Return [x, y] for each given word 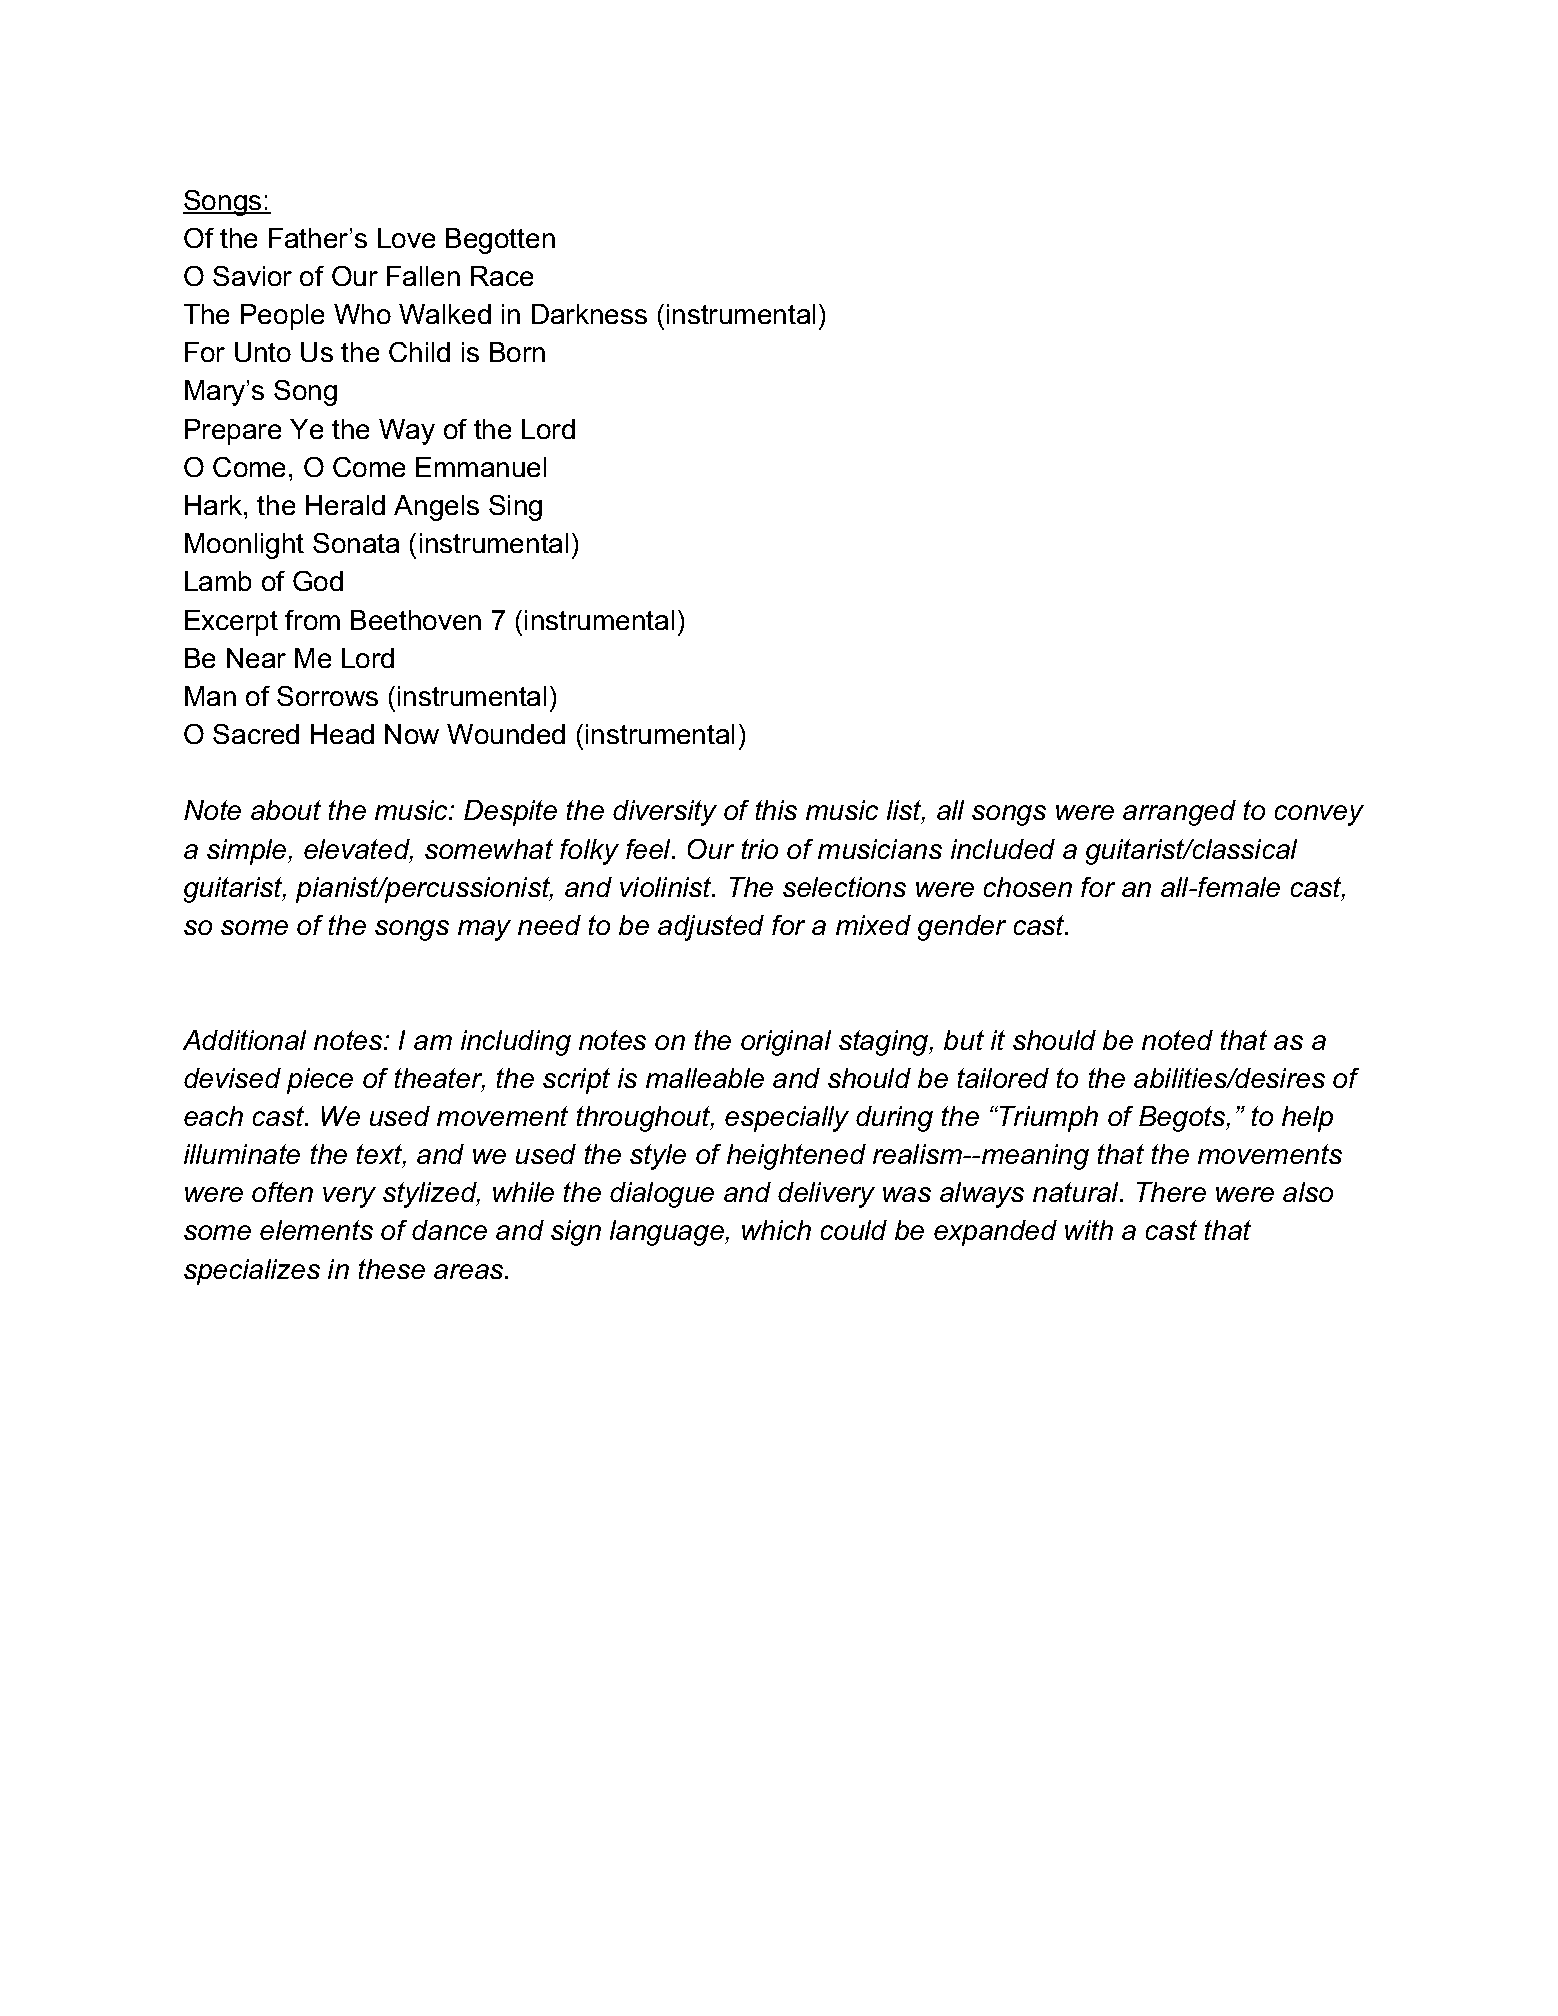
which [776, 1230]
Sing [515, 508]
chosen [1028, 887]
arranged [1179, 813]
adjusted [711, 928]
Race [502, 276]
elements [316, 1230]
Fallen [423, 276]
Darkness [589, 314]
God [318, 581]
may [484, 930]
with [1089, 1230]
